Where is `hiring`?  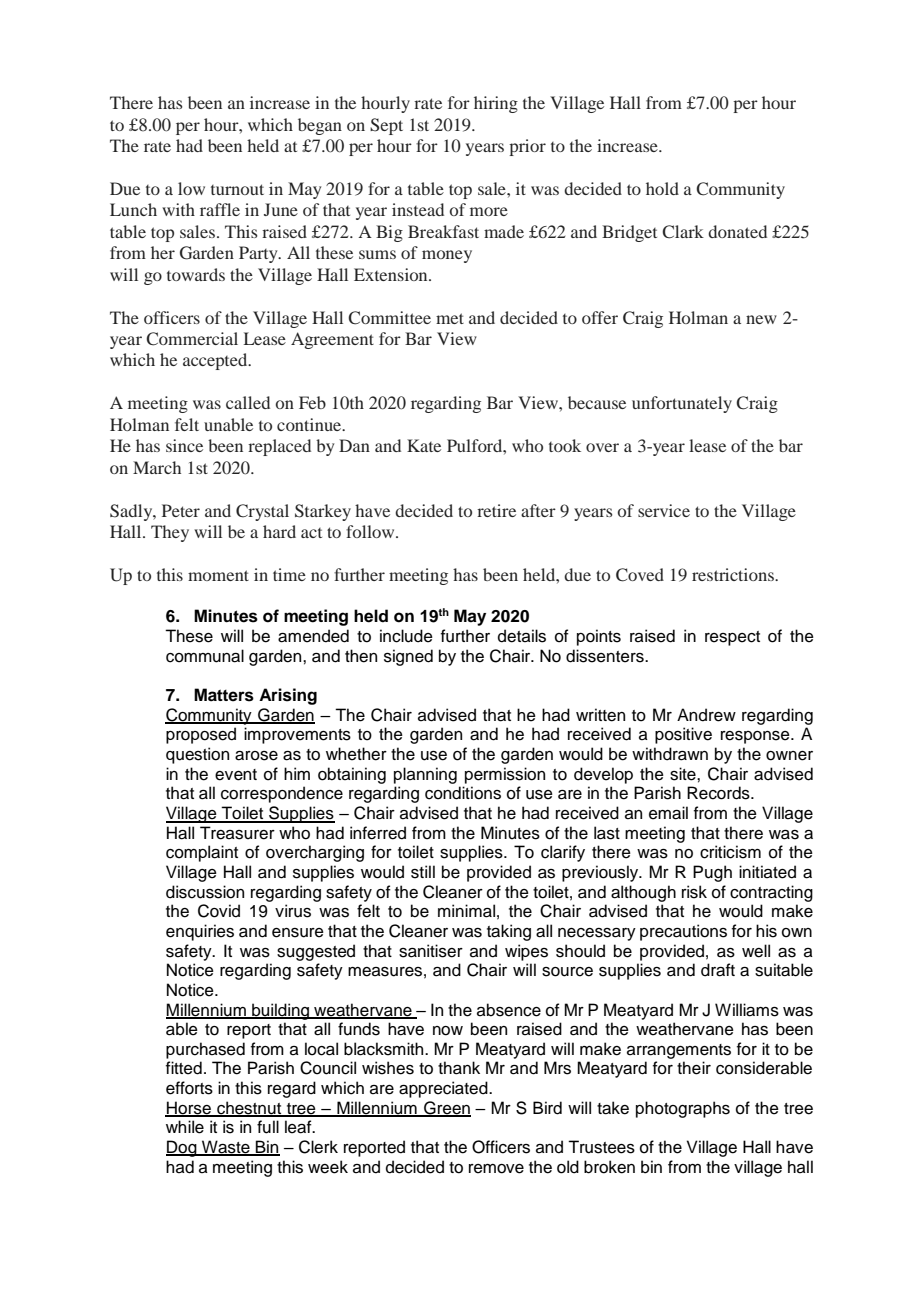 hiring is located at coordinates (496, 104).
